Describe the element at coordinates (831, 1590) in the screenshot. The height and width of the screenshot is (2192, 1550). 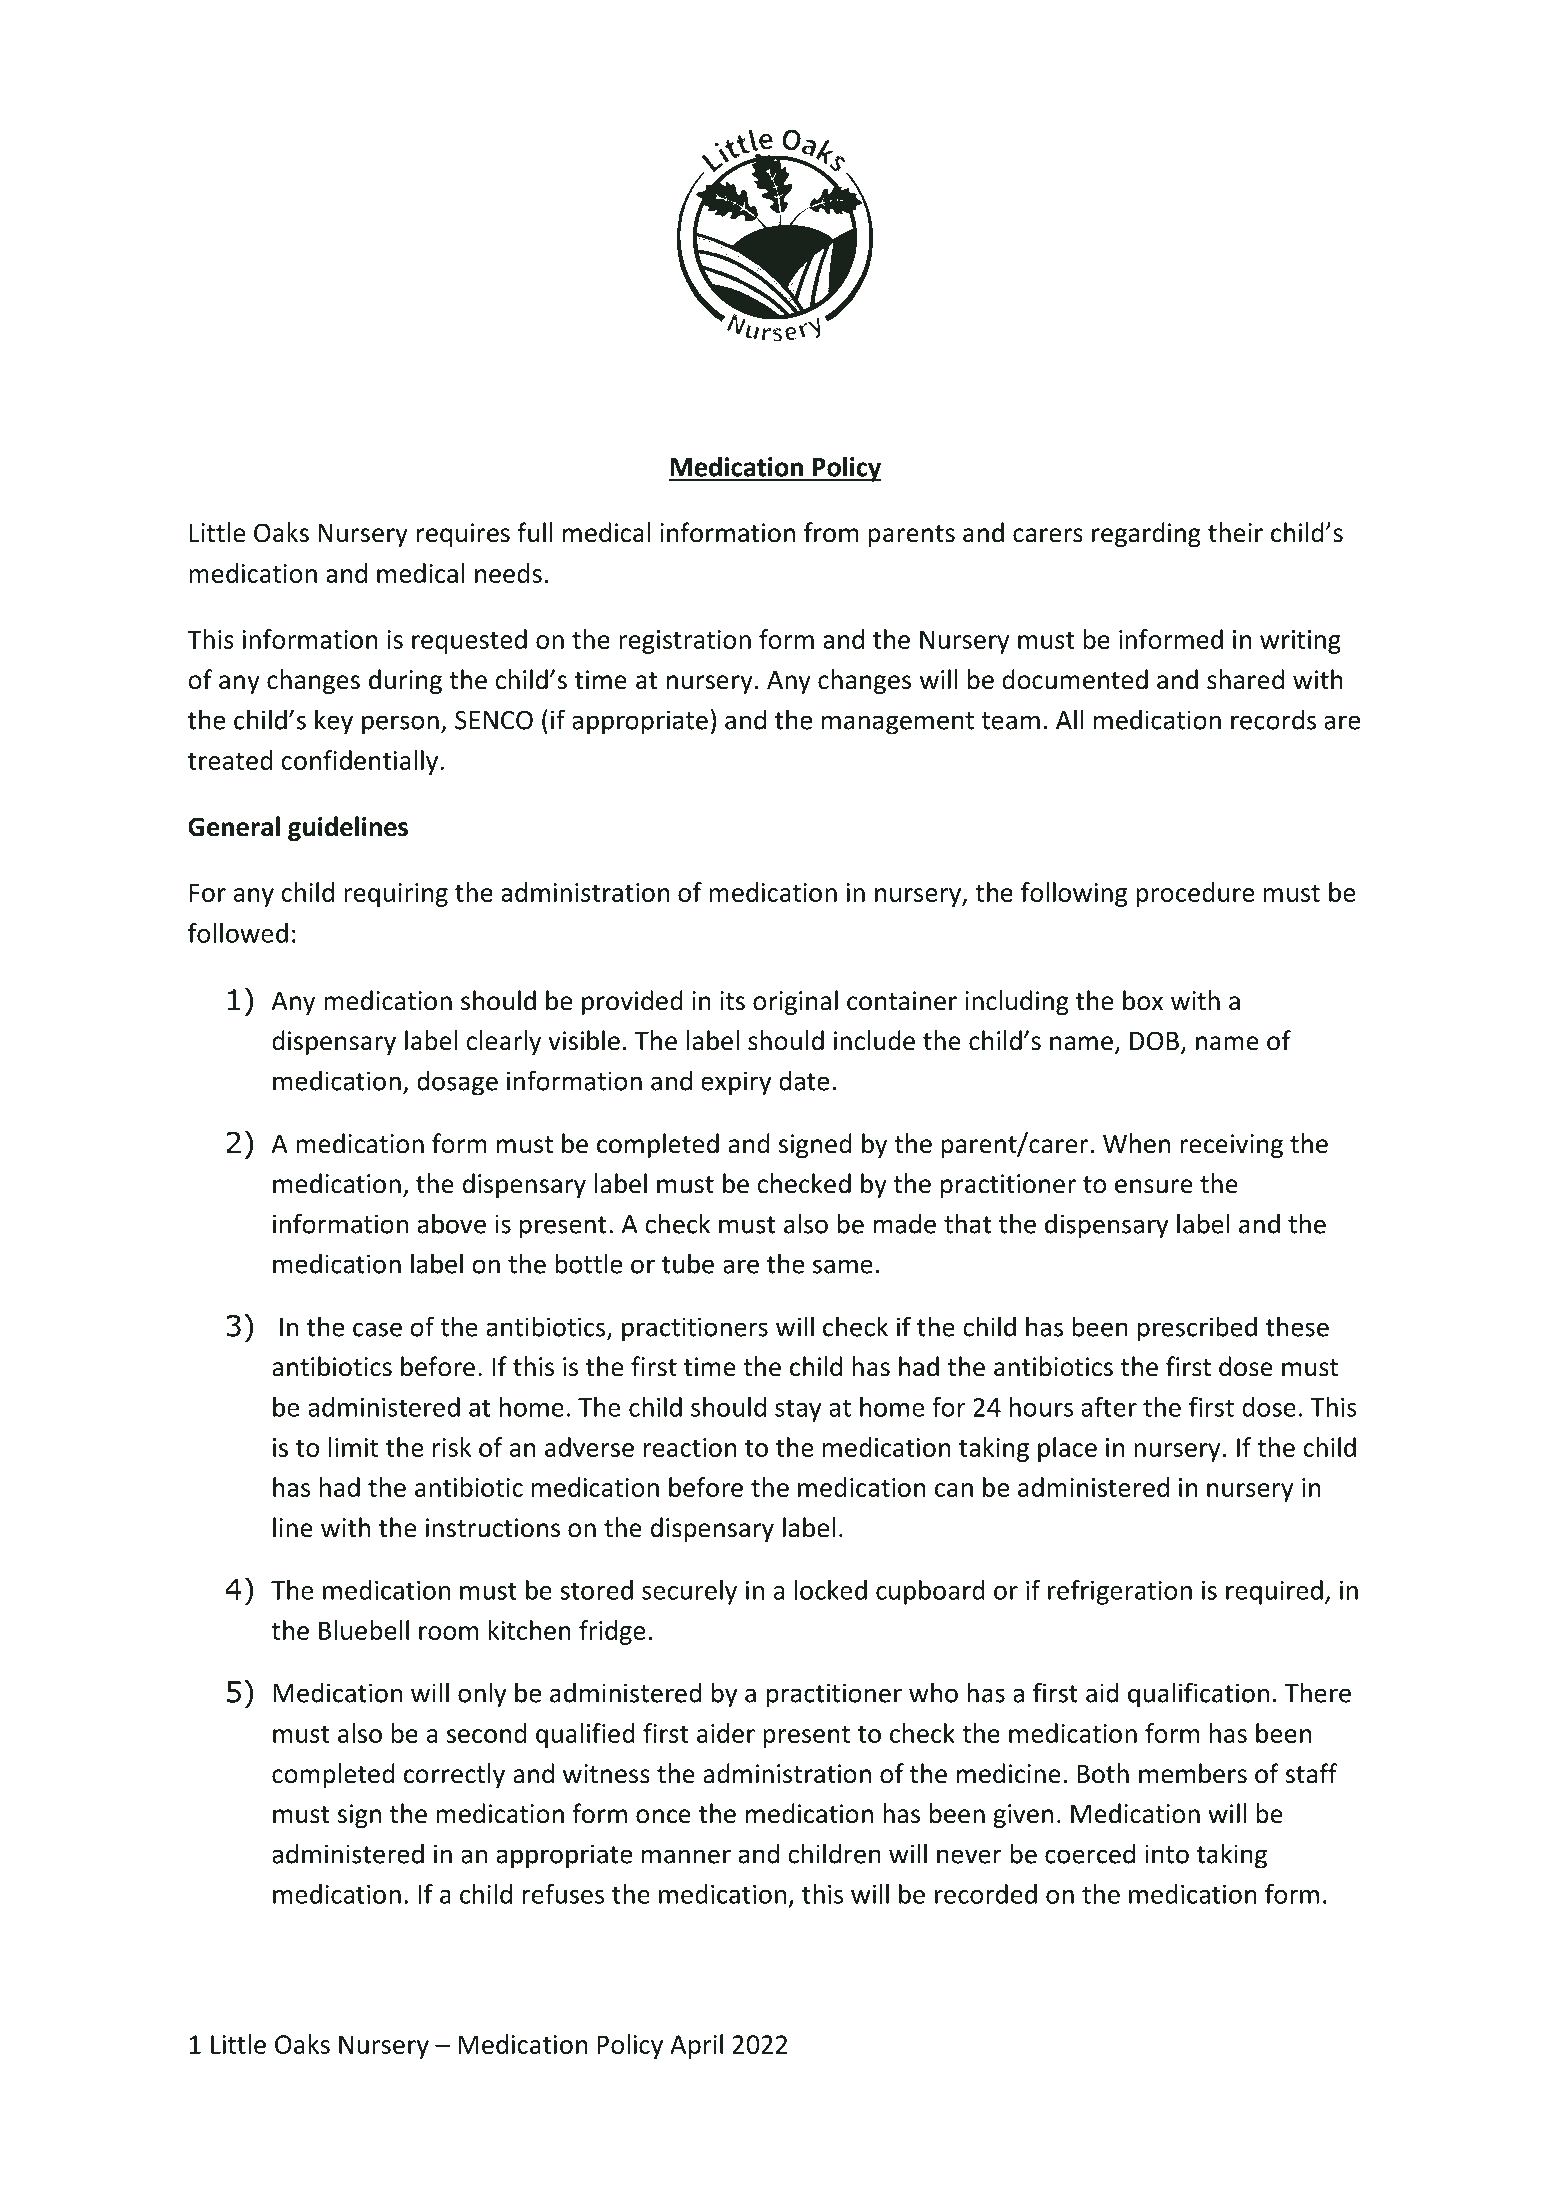
I see `locked` at that location.
